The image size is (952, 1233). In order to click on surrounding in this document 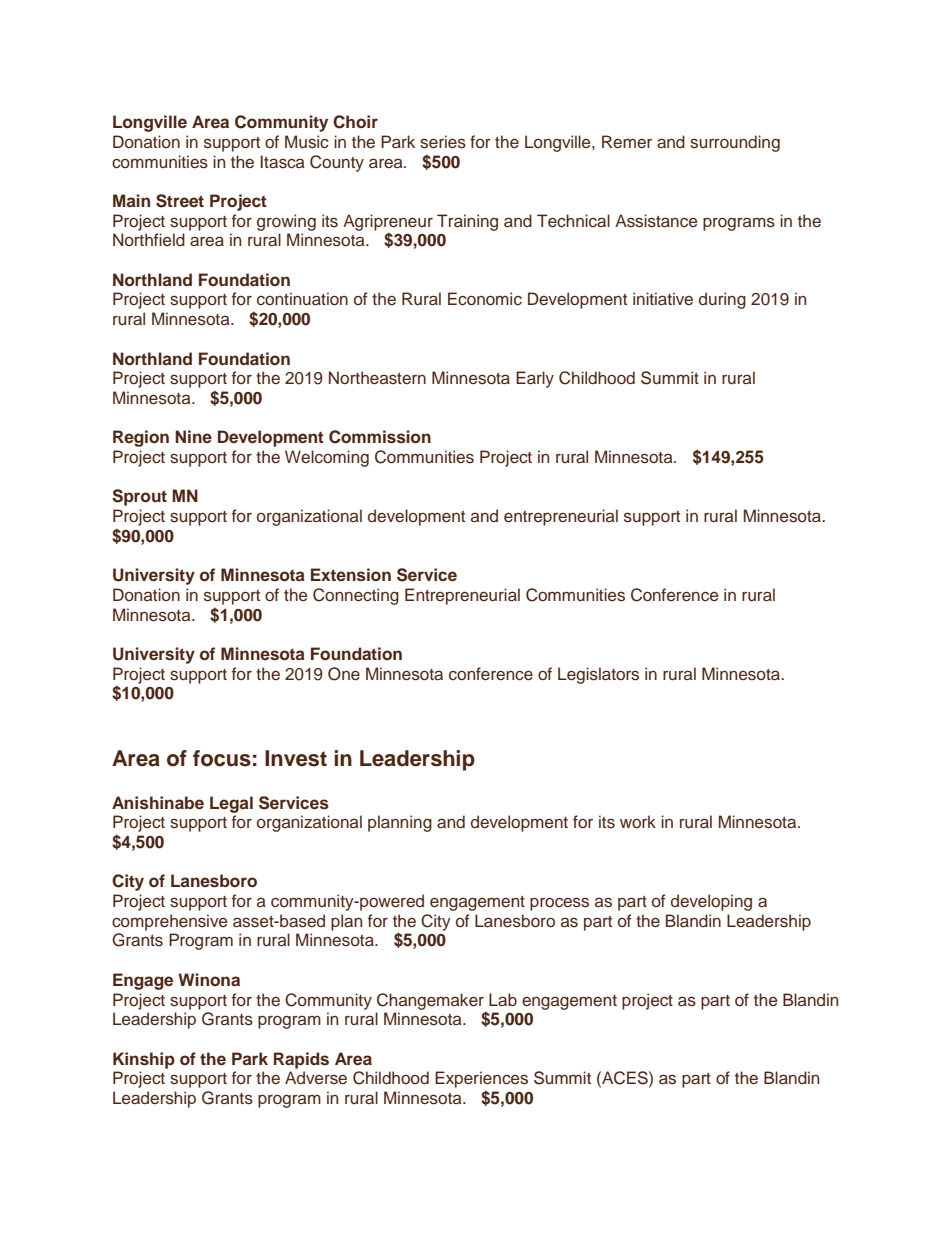, I will do `click(735, 143)`.
